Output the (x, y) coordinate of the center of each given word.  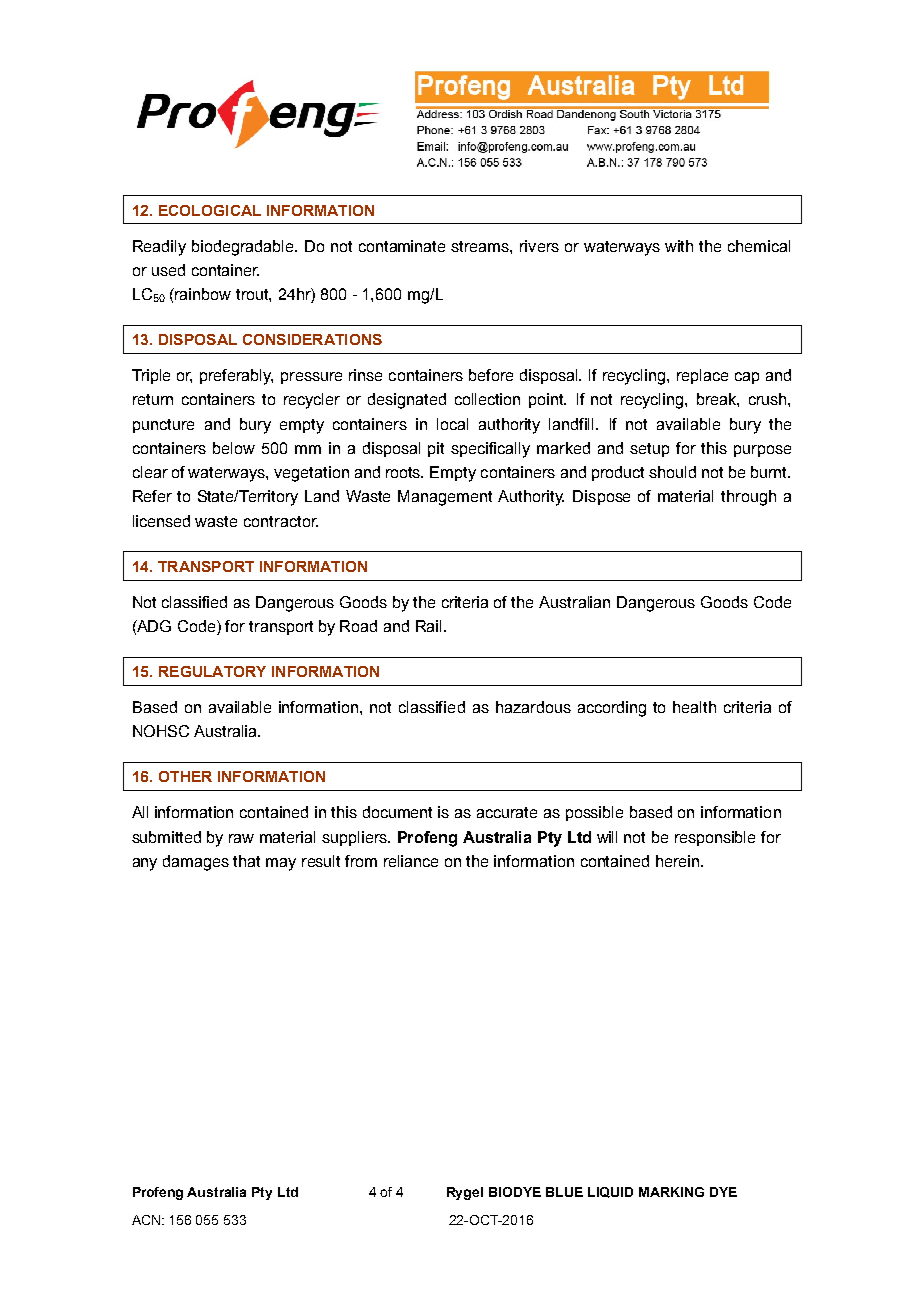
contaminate (402, 246)
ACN (147, 1220)
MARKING (671, 1192)
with (679, 246)
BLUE (564, 1192)
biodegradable (244, 248)
